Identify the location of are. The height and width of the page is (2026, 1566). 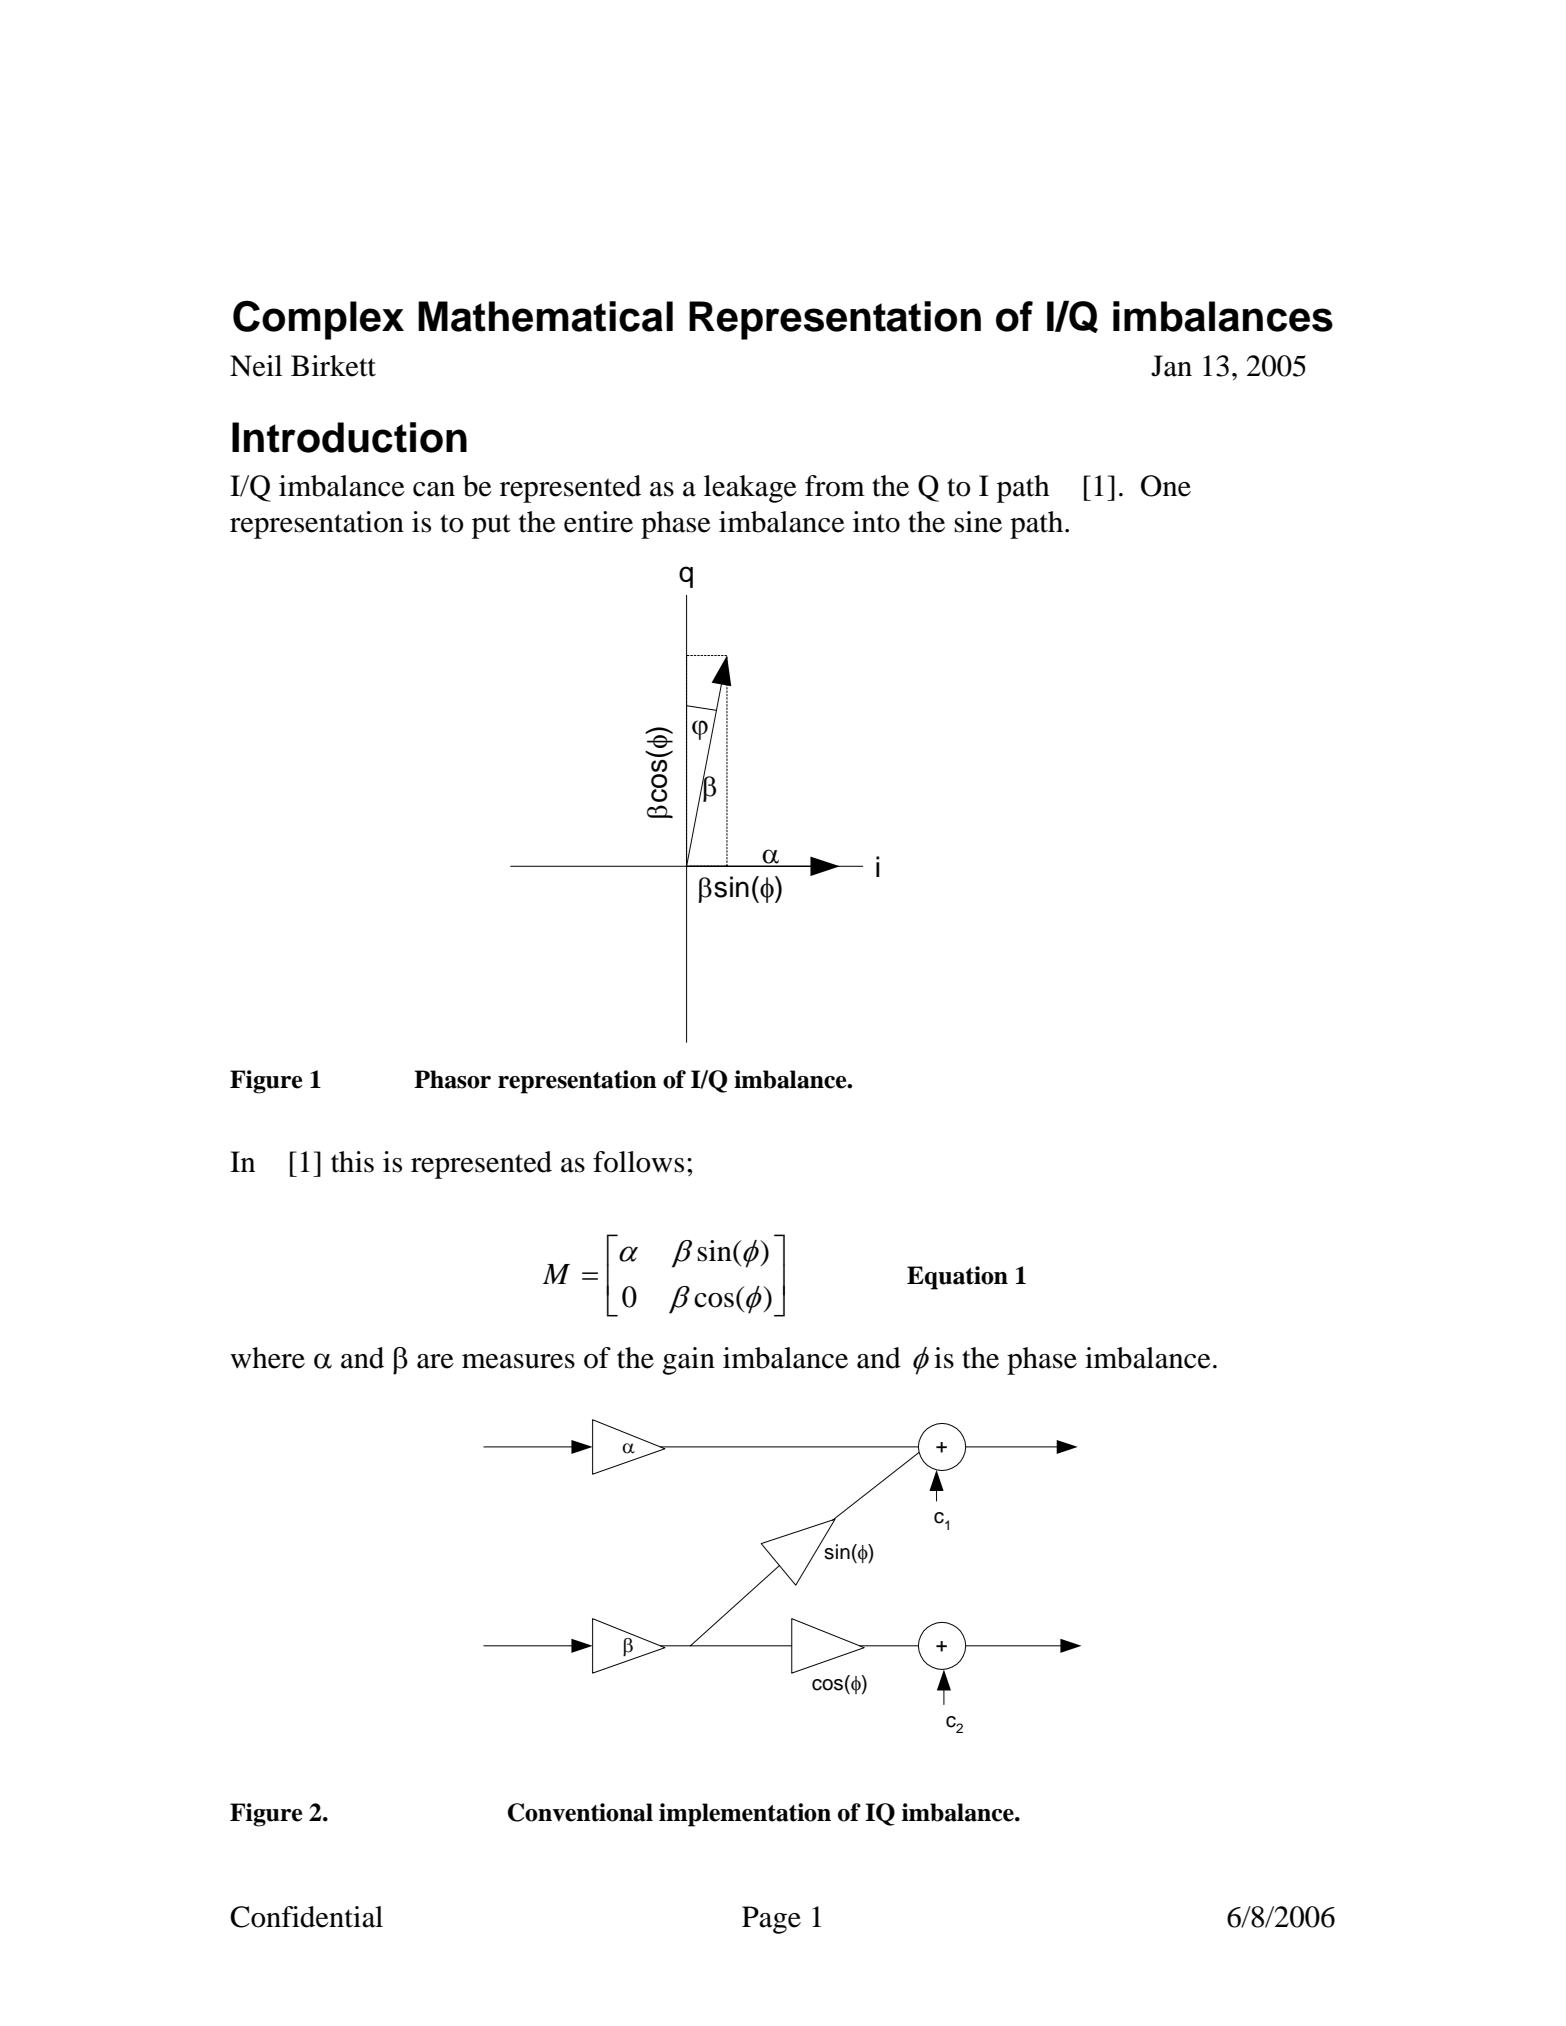
(435, 1361).
